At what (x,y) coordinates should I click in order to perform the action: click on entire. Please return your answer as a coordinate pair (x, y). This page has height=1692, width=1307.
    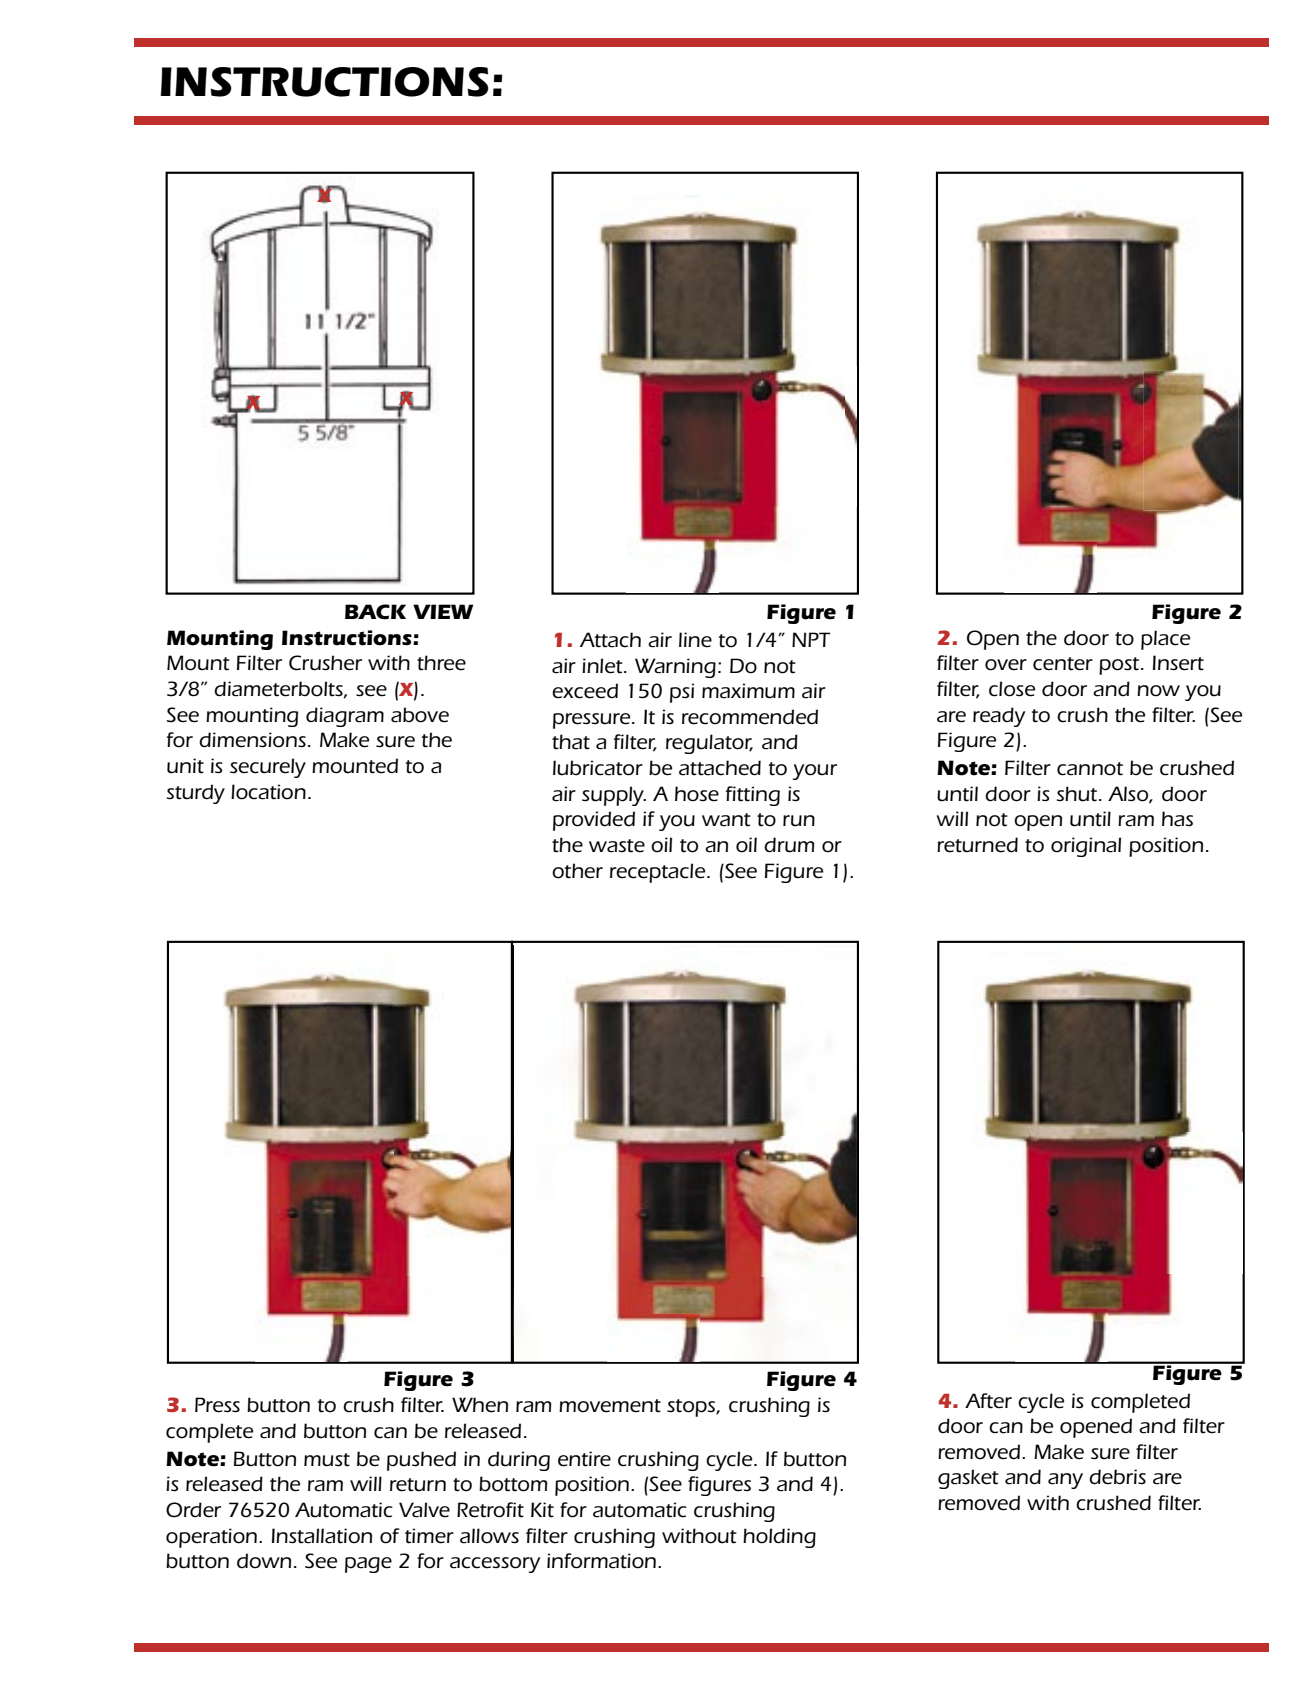
    Looking at the image, I should click on (584, 1459).
